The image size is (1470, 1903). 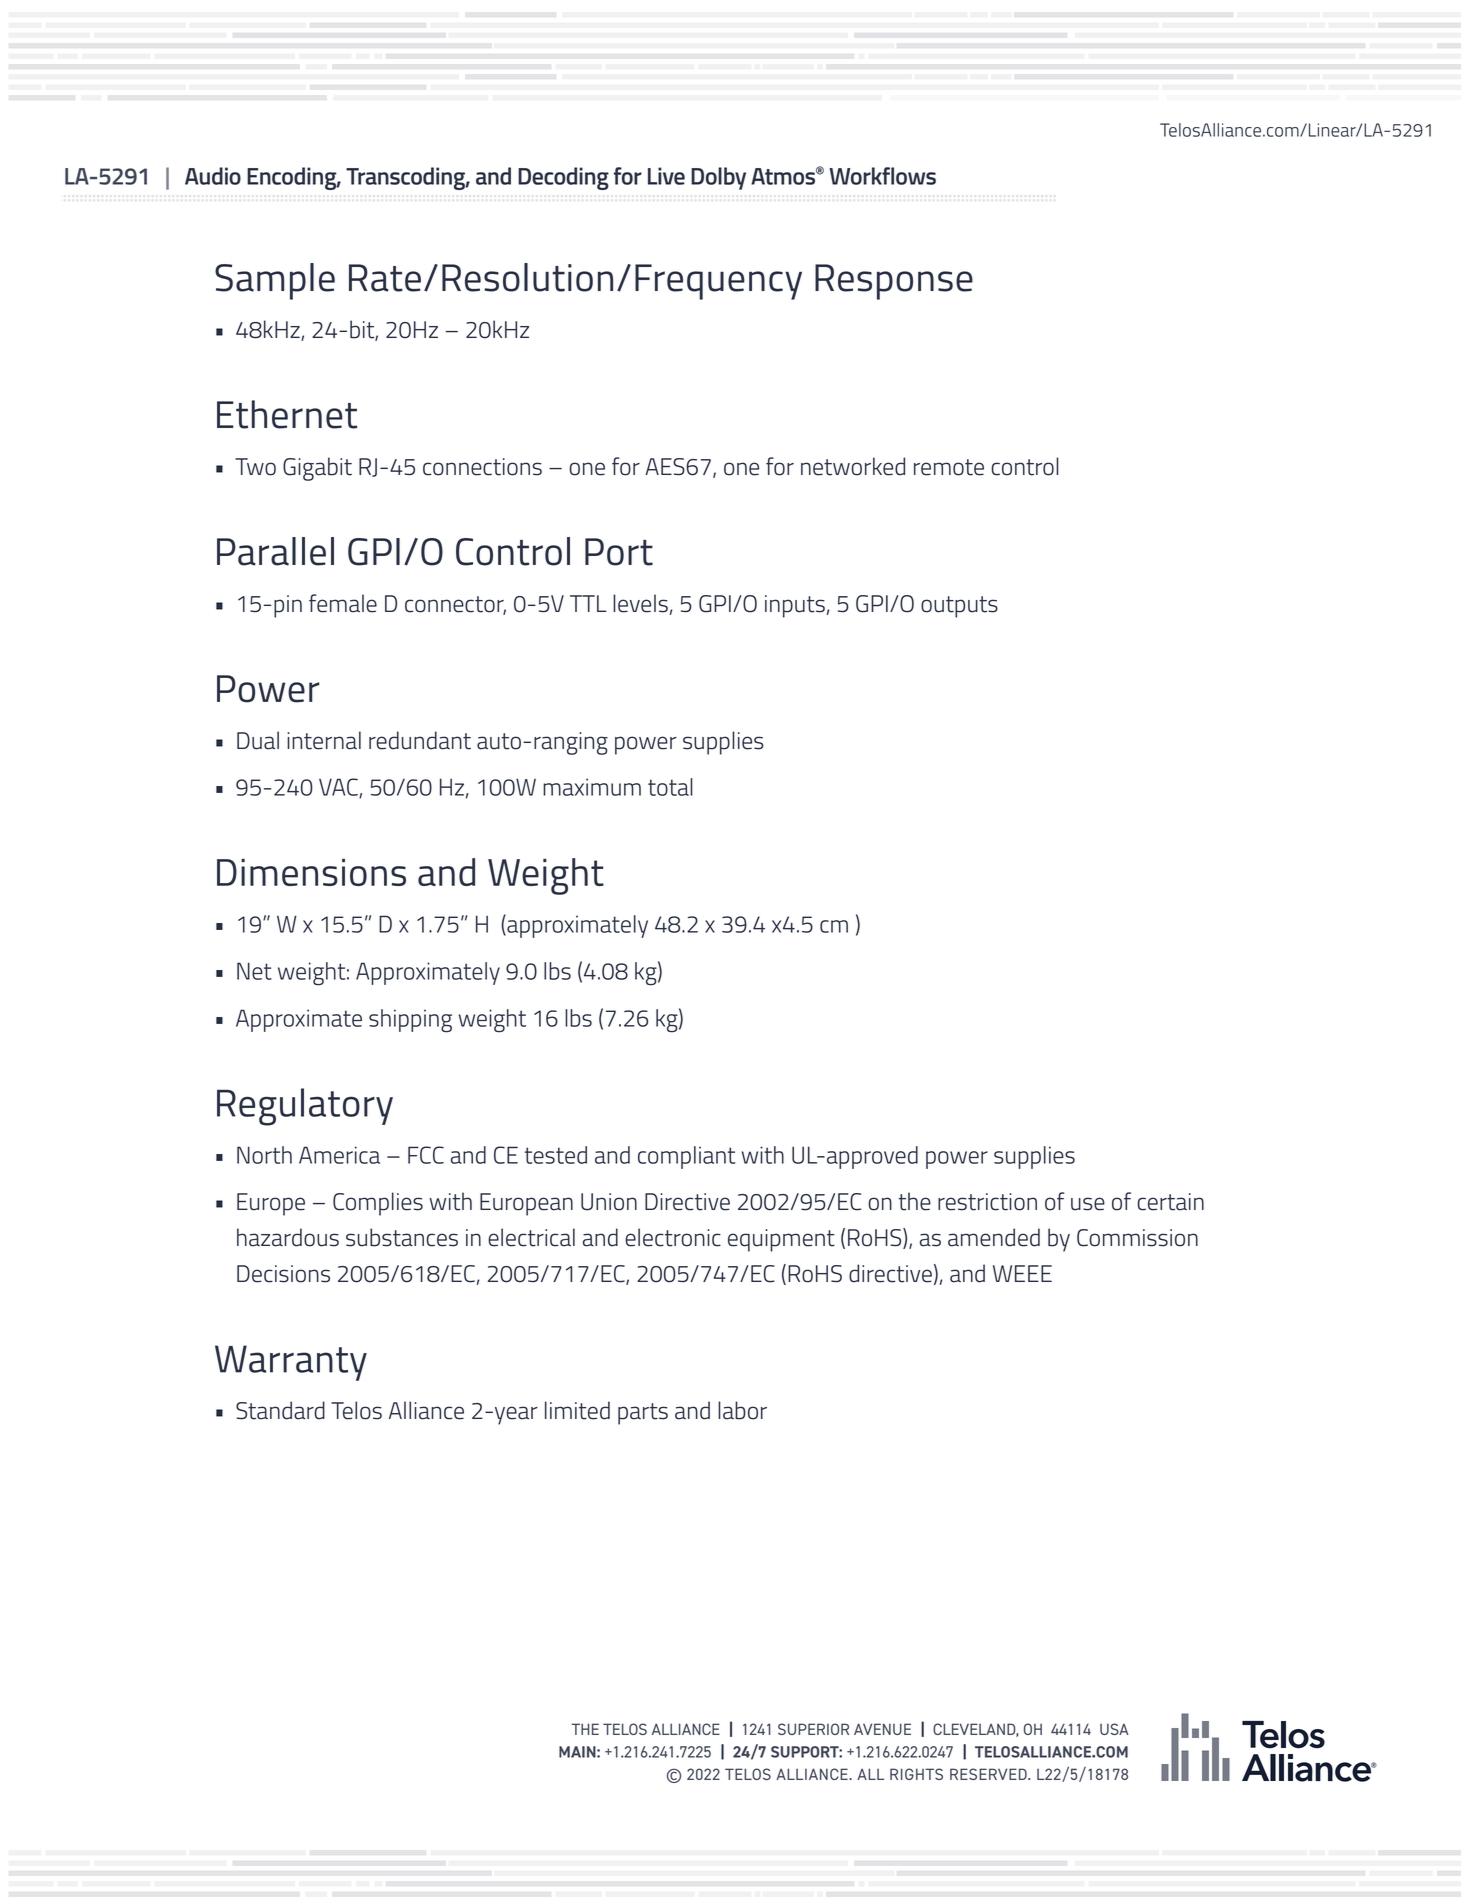 I want to click on SUPERIOR, so click(x=813, y=1729).
